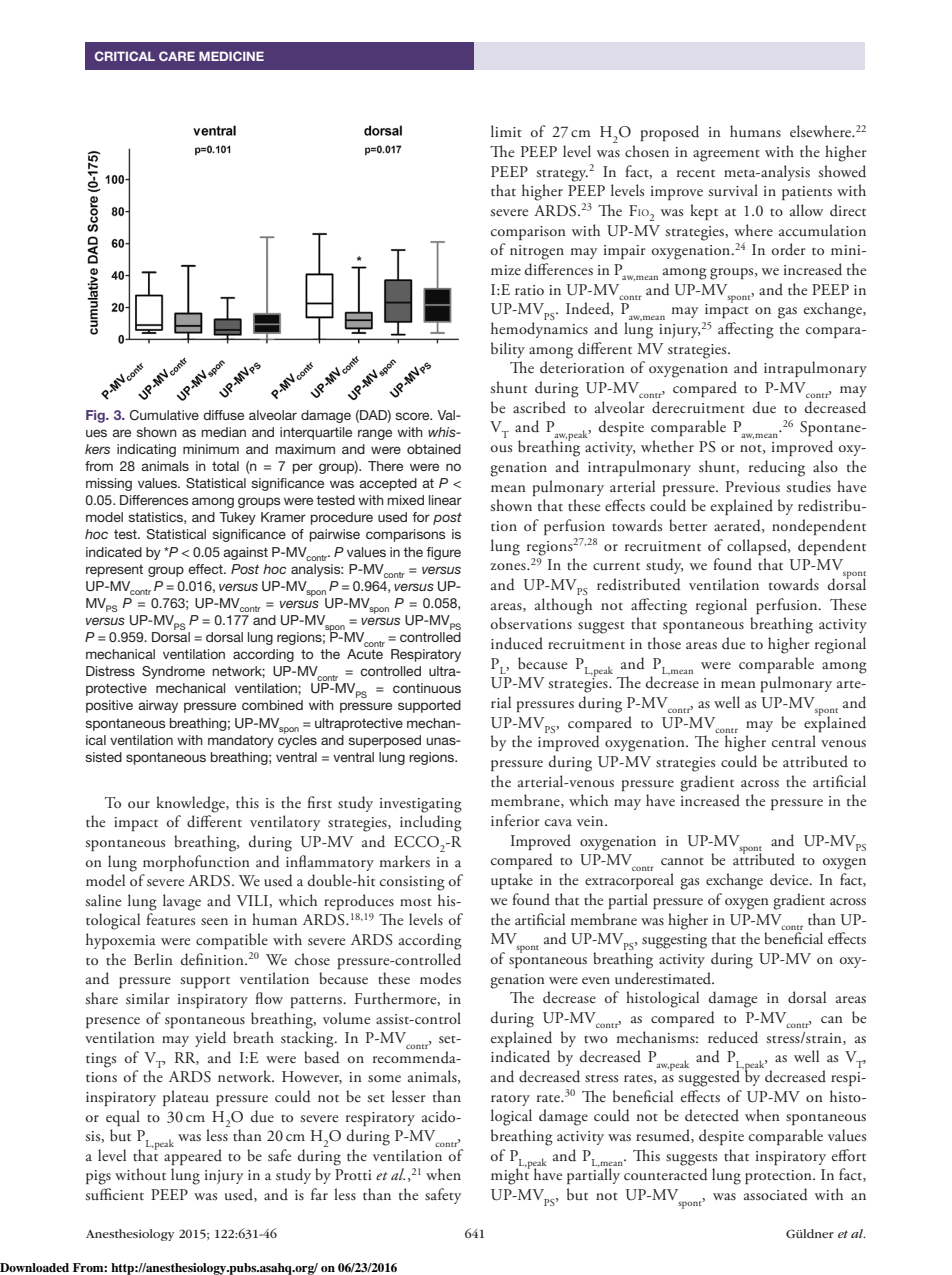 This page has width=952, height=1275. I want to click on agreement, so click(726, 156).
